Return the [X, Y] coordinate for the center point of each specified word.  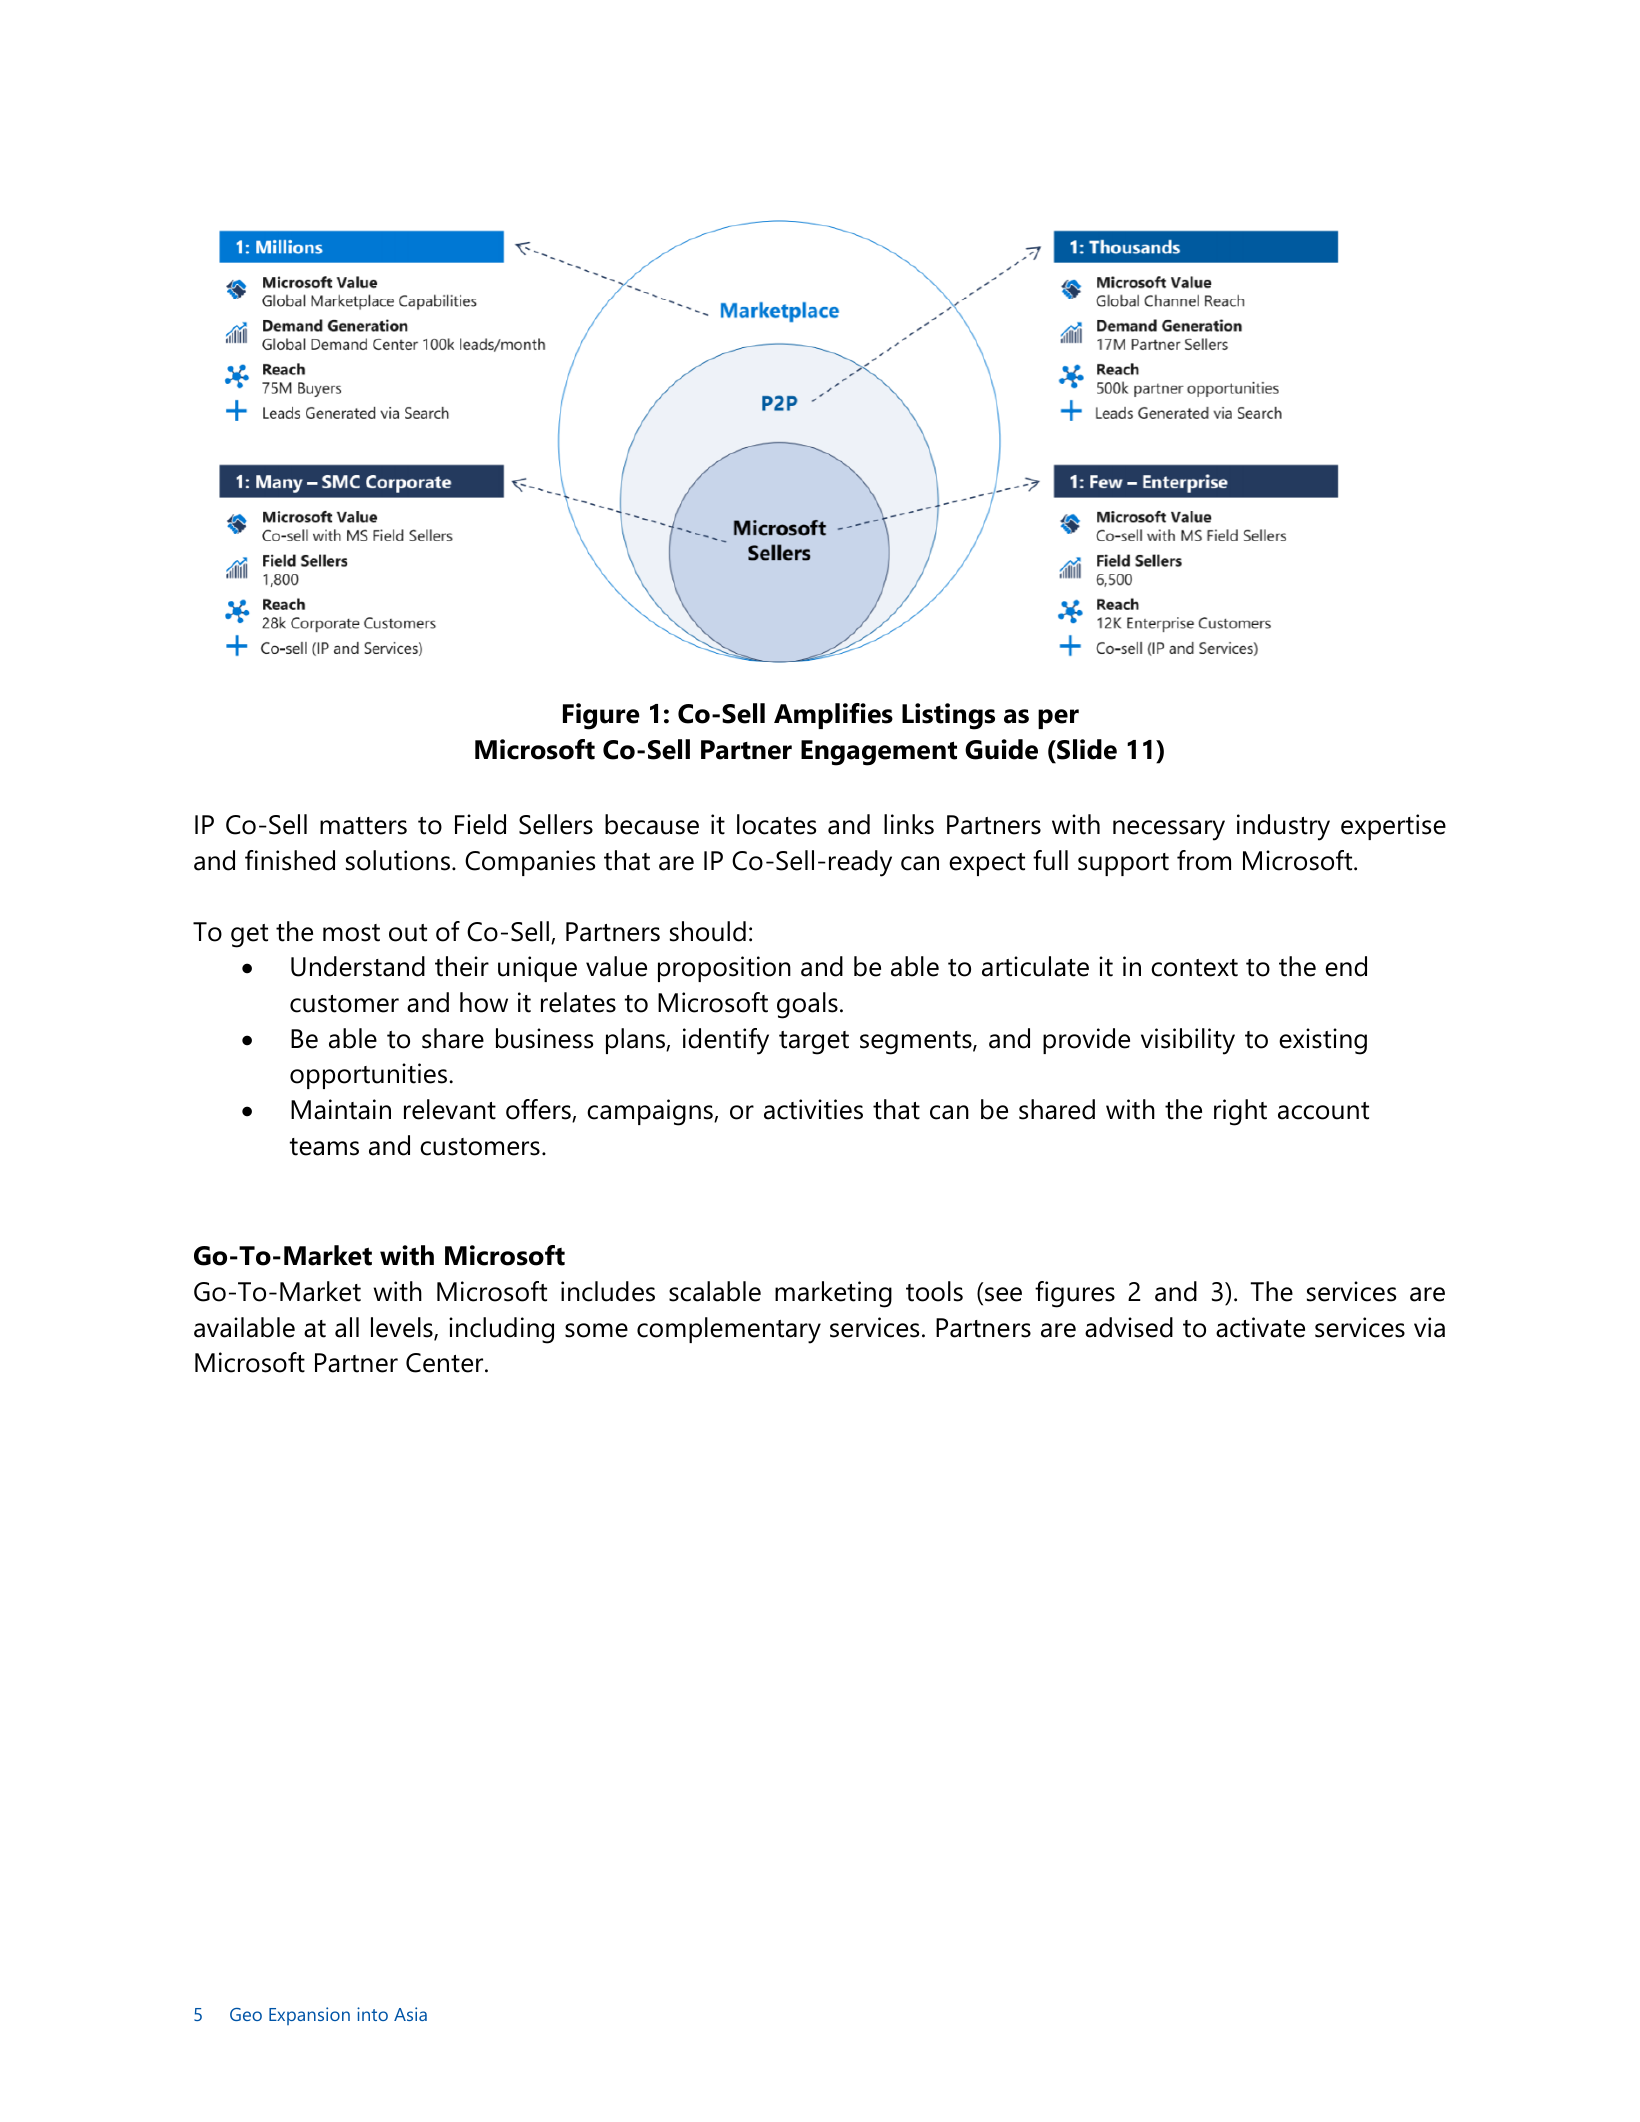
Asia [410, 2014]
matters [363, 826]
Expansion [309, 2016]
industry [1283, 827]
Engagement [879, 753]
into [372, 2014]
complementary [729, 1330]
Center [446, 1363]
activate [1260, 1327]
